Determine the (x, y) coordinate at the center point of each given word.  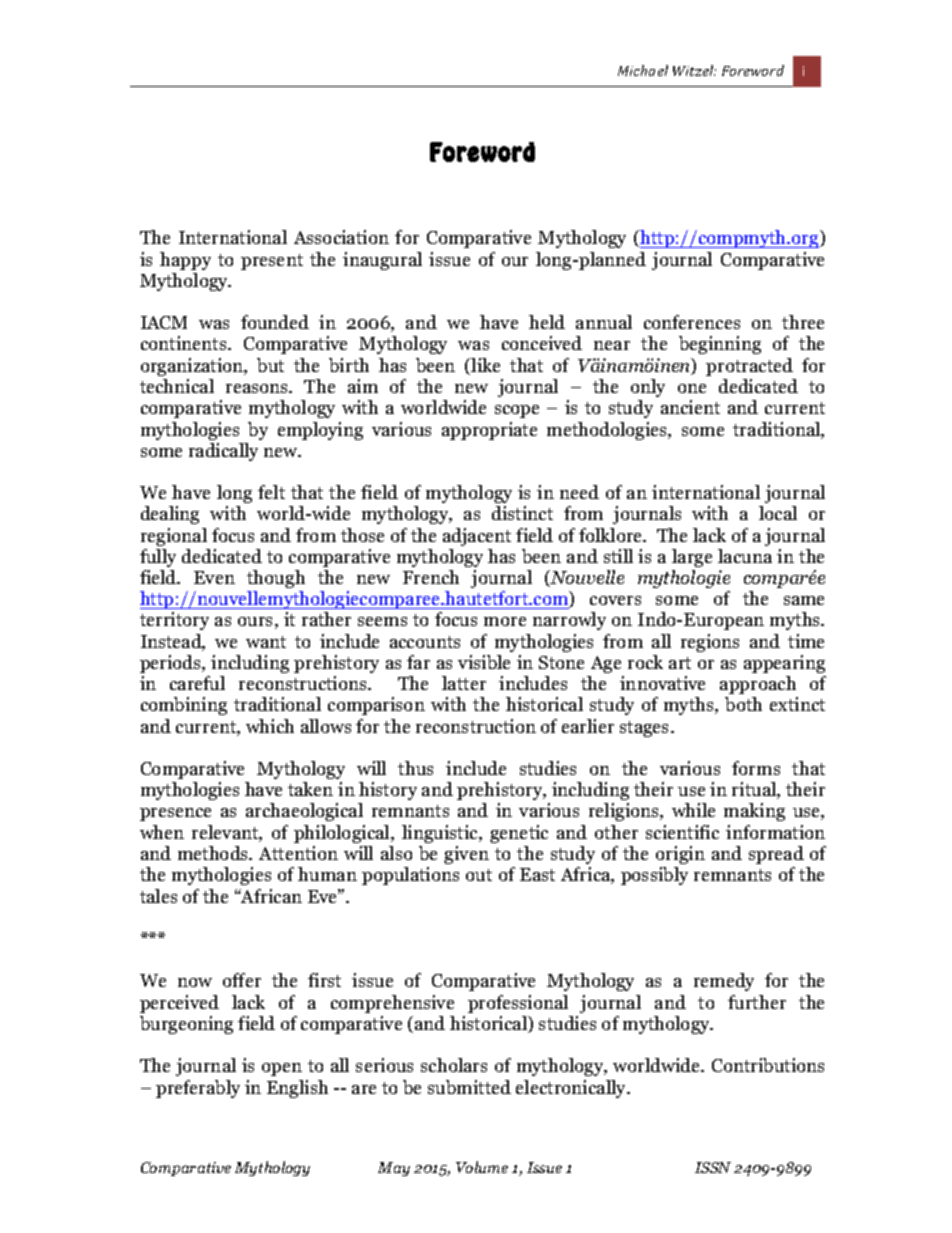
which (270, 726)
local (778, 513)
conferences (692, 322)
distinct (522, 513)
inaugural (382, 261)
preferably (198, 1089)
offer (242, 980)
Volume (482, 1167)
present (272, 262)
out (479, 875)
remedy (724, 982)
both (743, 704)
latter (464, 683)
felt (271, 492)
